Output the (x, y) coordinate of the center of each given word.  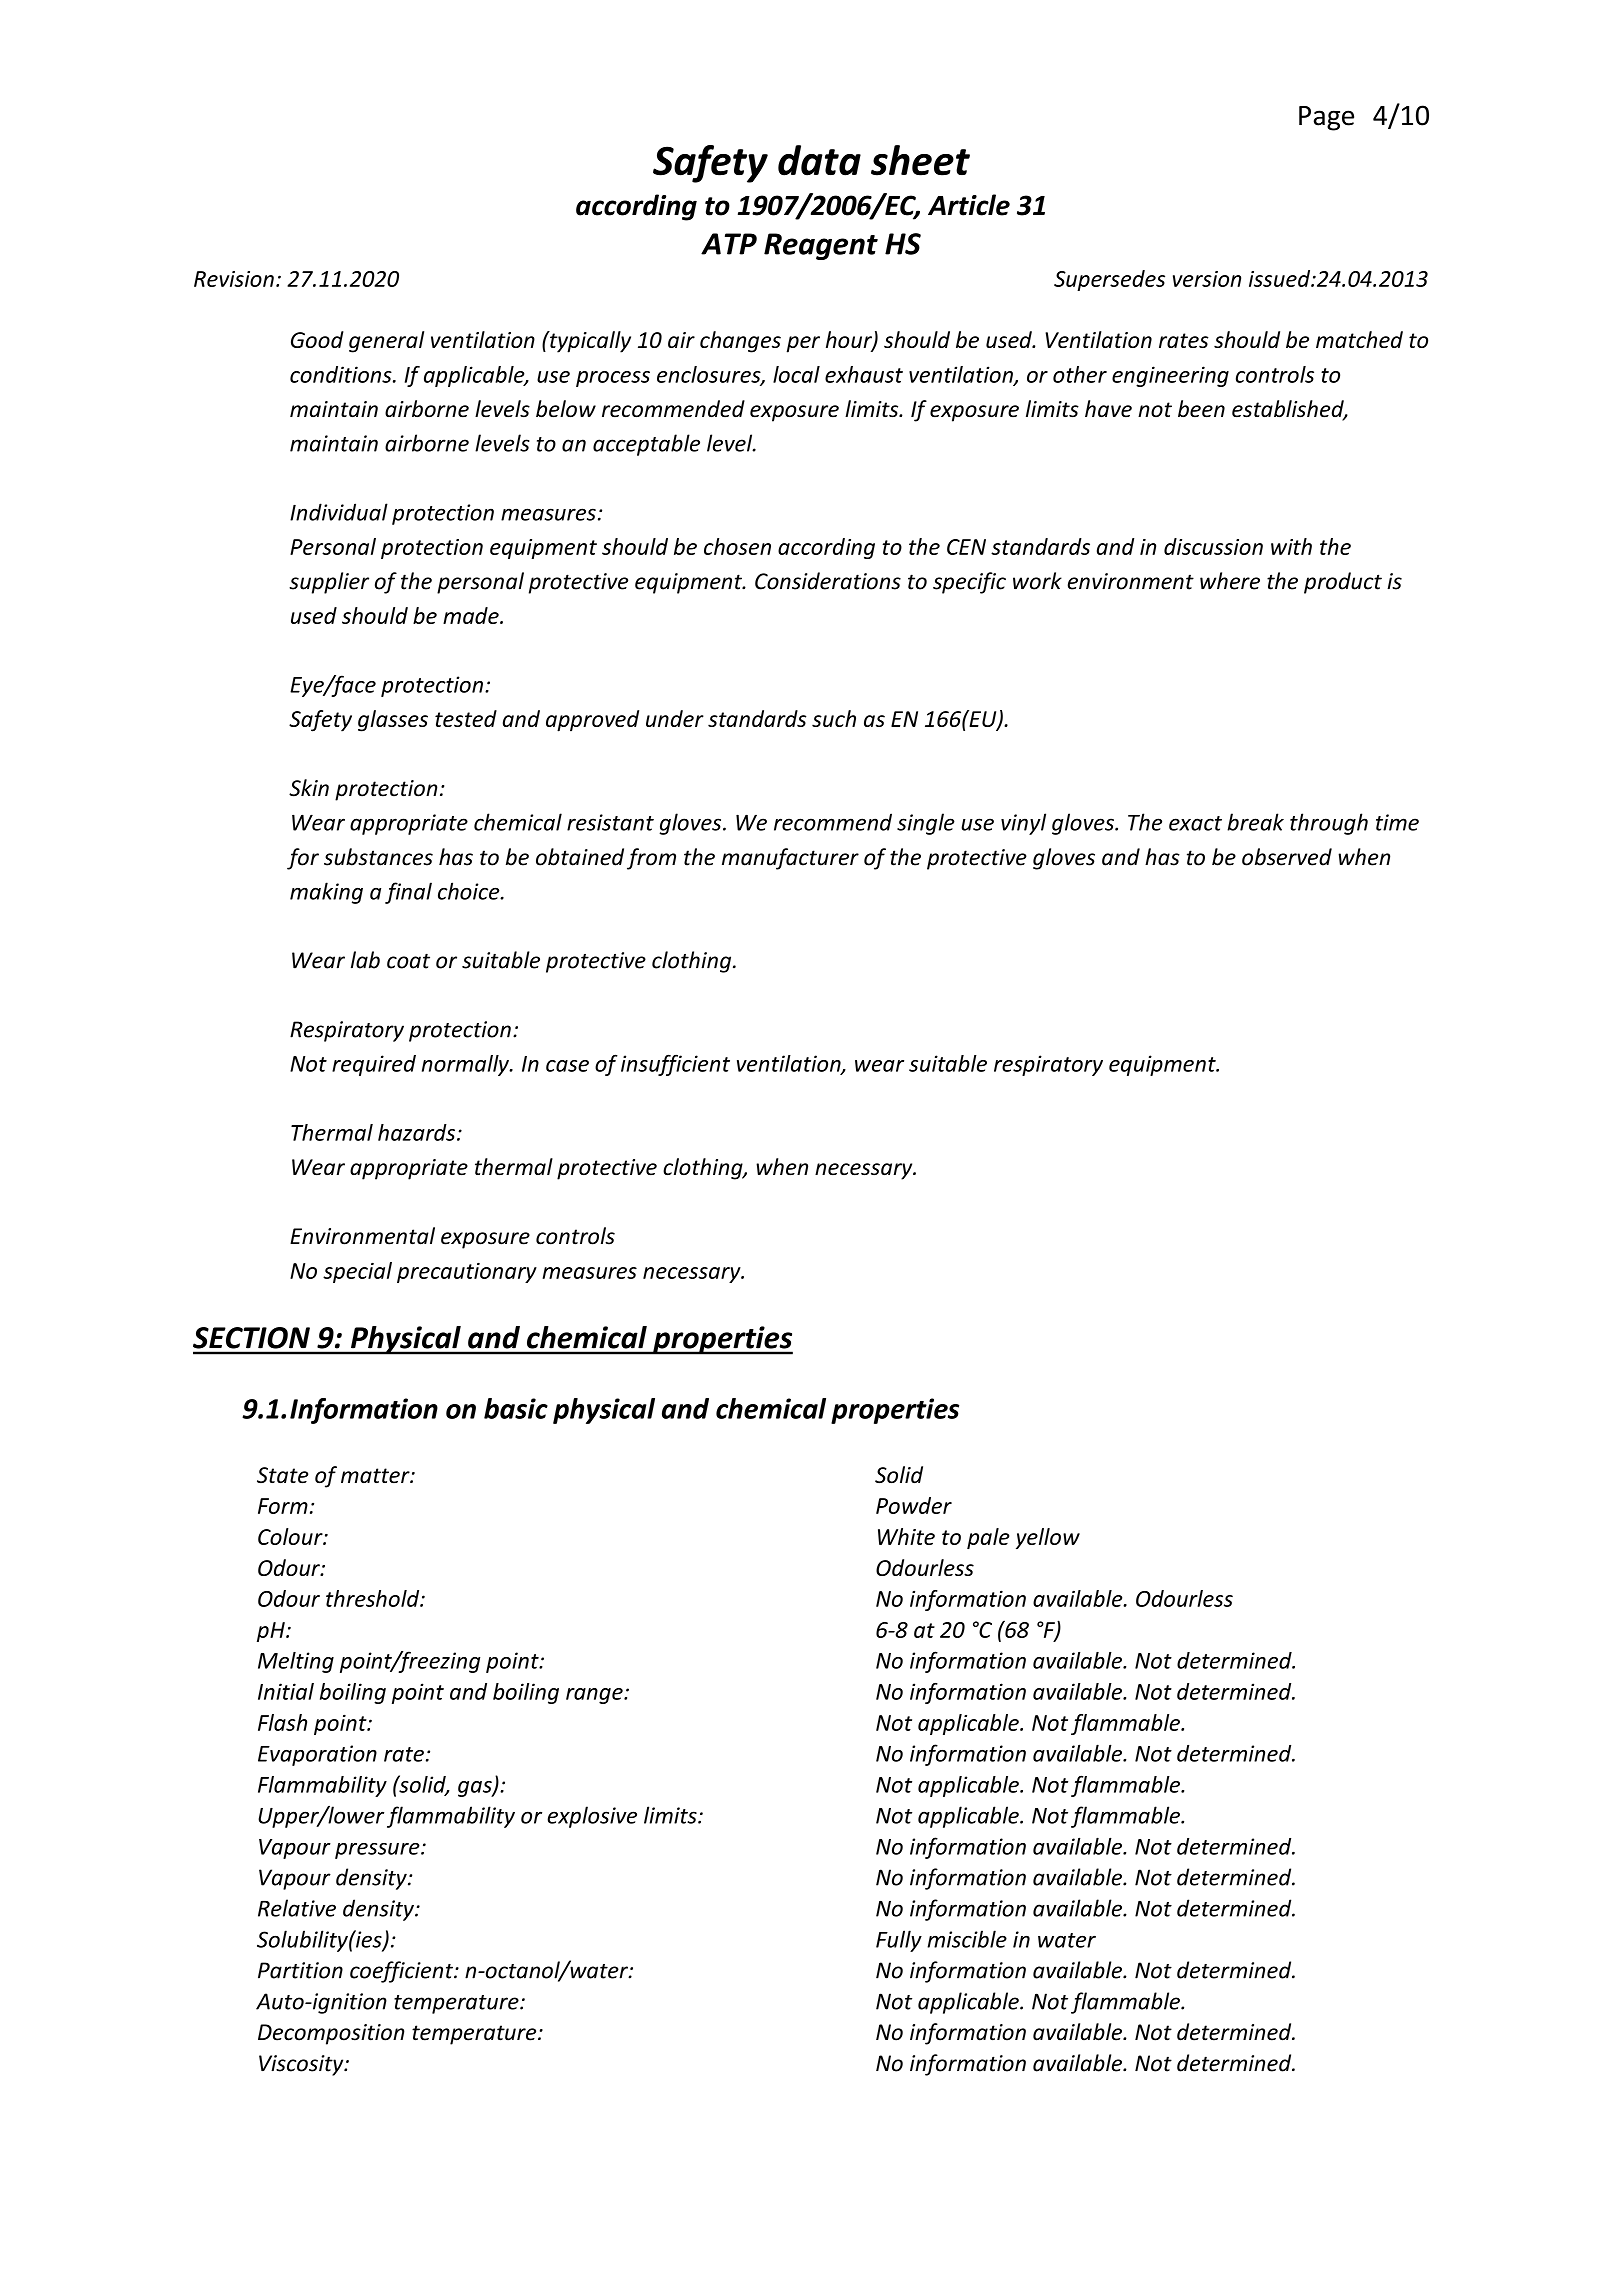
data (819, 160)
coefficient (402, 1972)
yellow (1048, 1538)
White (906, 1536)
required (374, 1065)
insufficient (675, 1065)
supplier (329, 583)
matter (376, 1475)
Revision (234, 279)
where (1230, 581)
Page (1326, 118)
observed (1287, 857)
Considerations (828, 581)
